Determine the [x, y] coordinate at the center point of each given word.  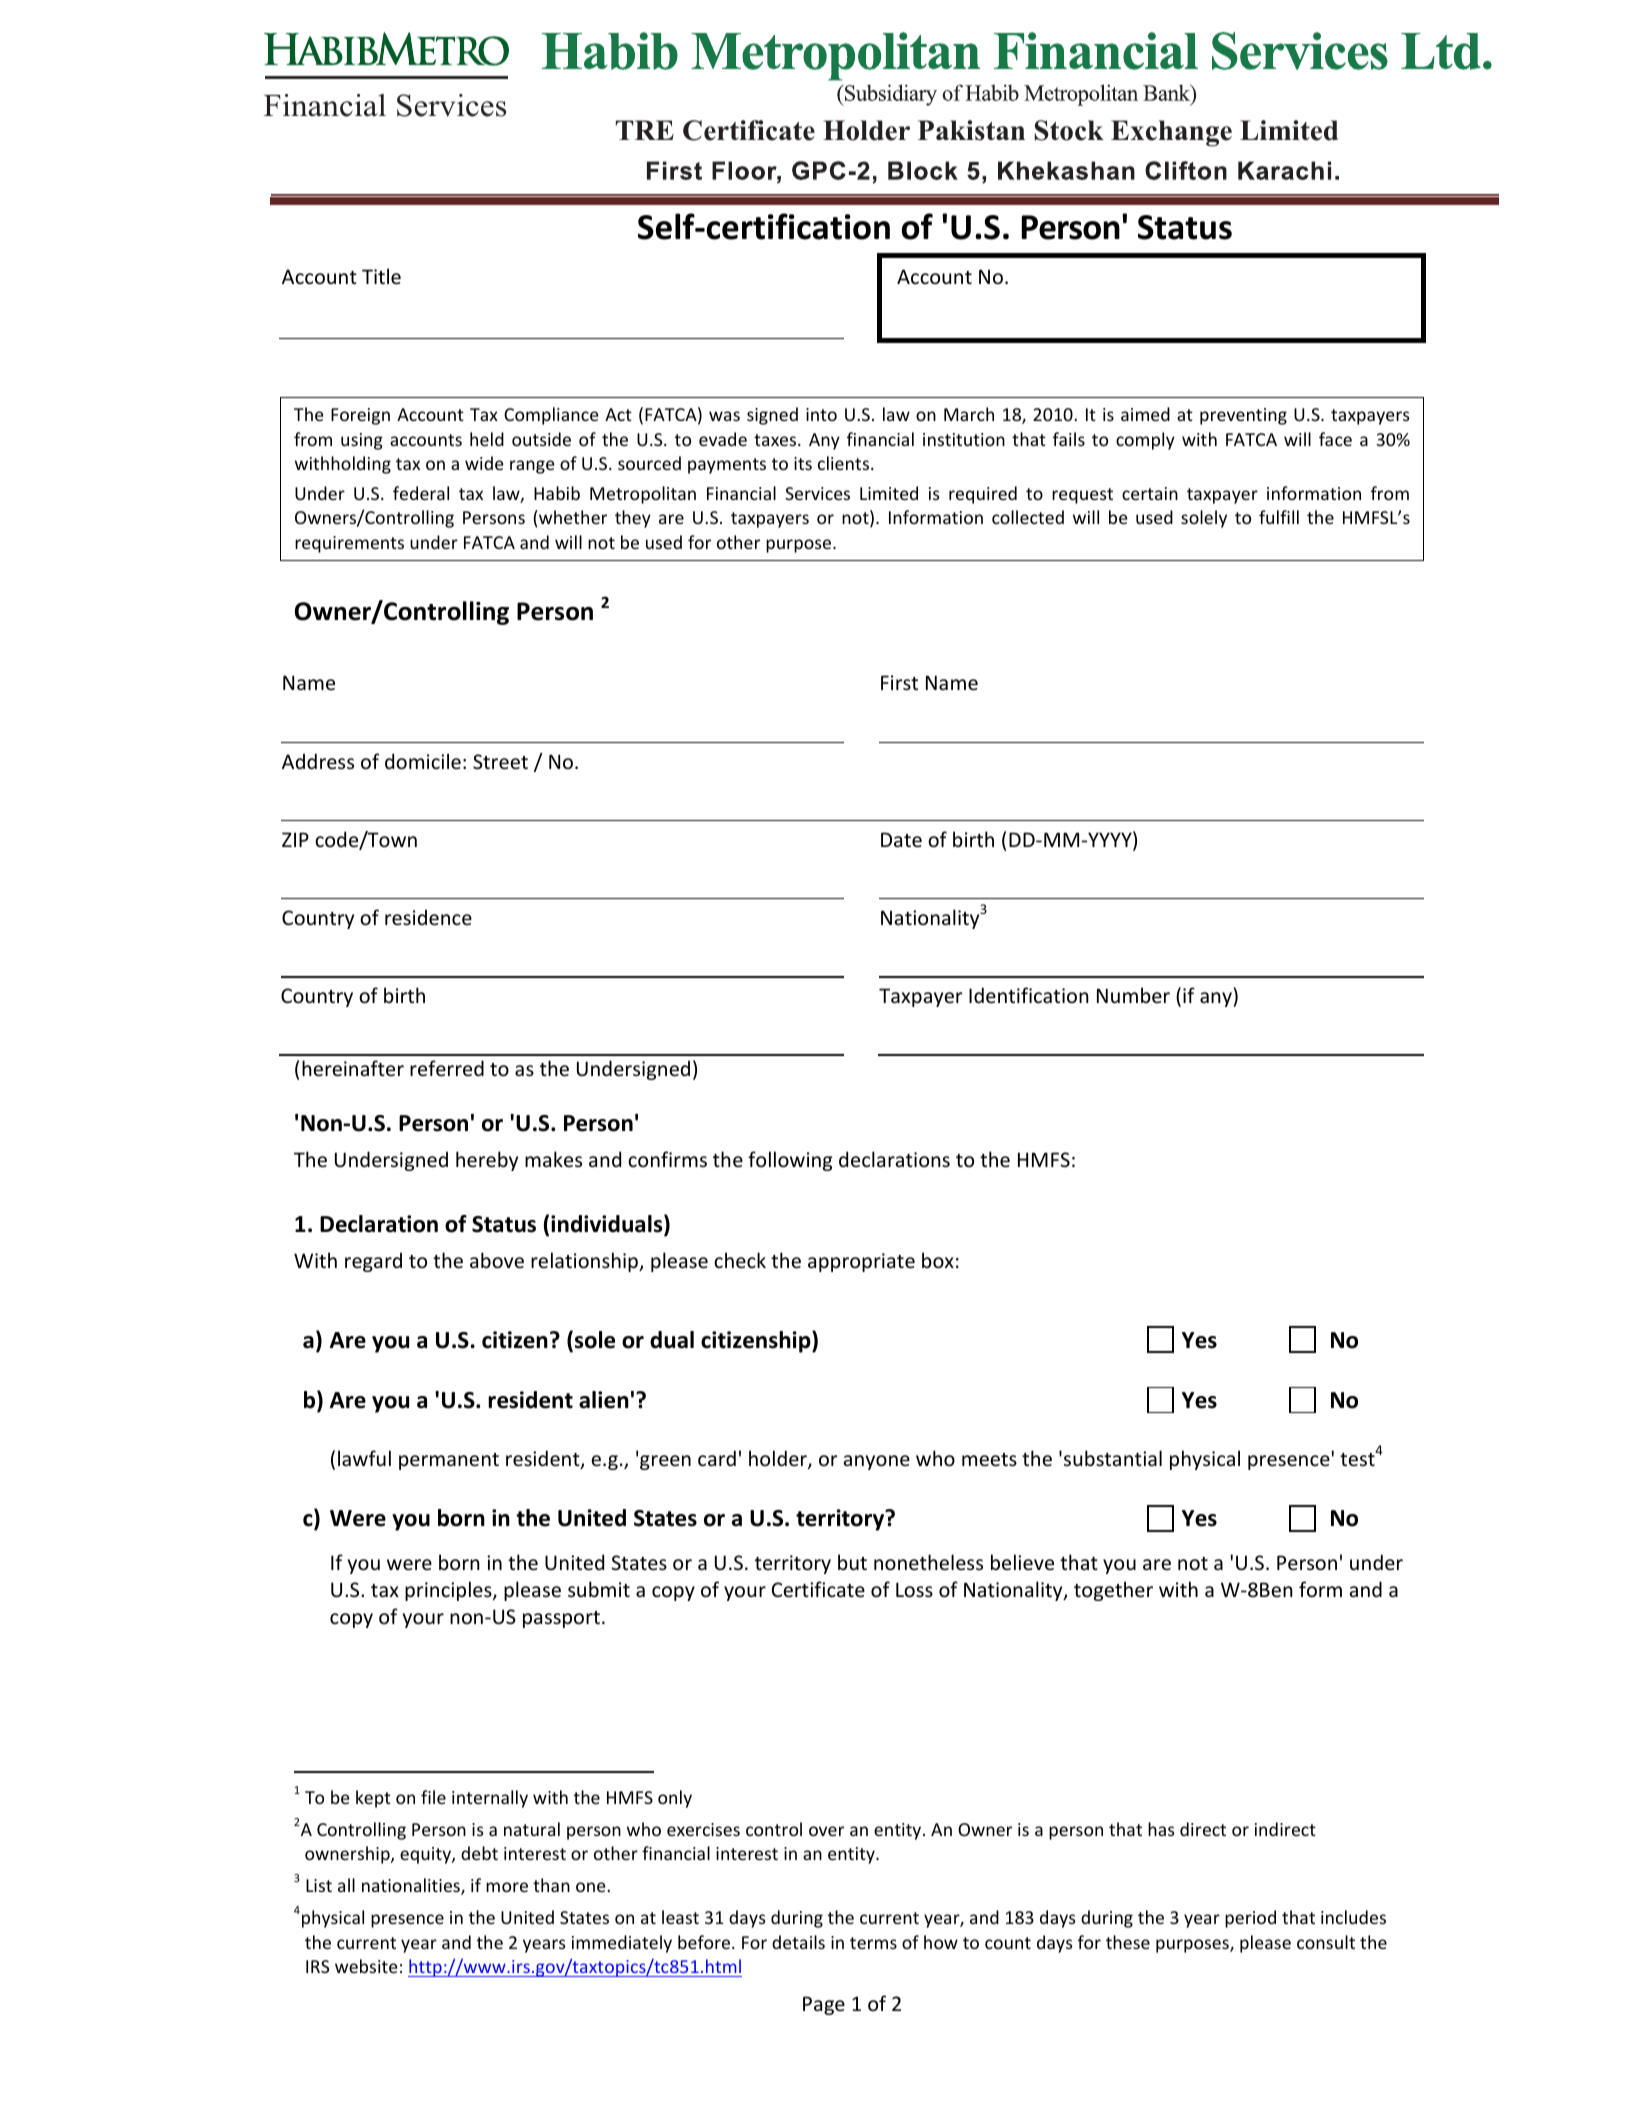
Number [1133, 995]
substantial [1113, 1458]
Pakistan [971, 130]
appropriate [861, 1262]
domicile [423, 761]
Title [381, 276]
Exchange [1171, 133]
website [366, 1966]
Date [901, 840]
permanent [449, 1461]
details [798, 1942]
